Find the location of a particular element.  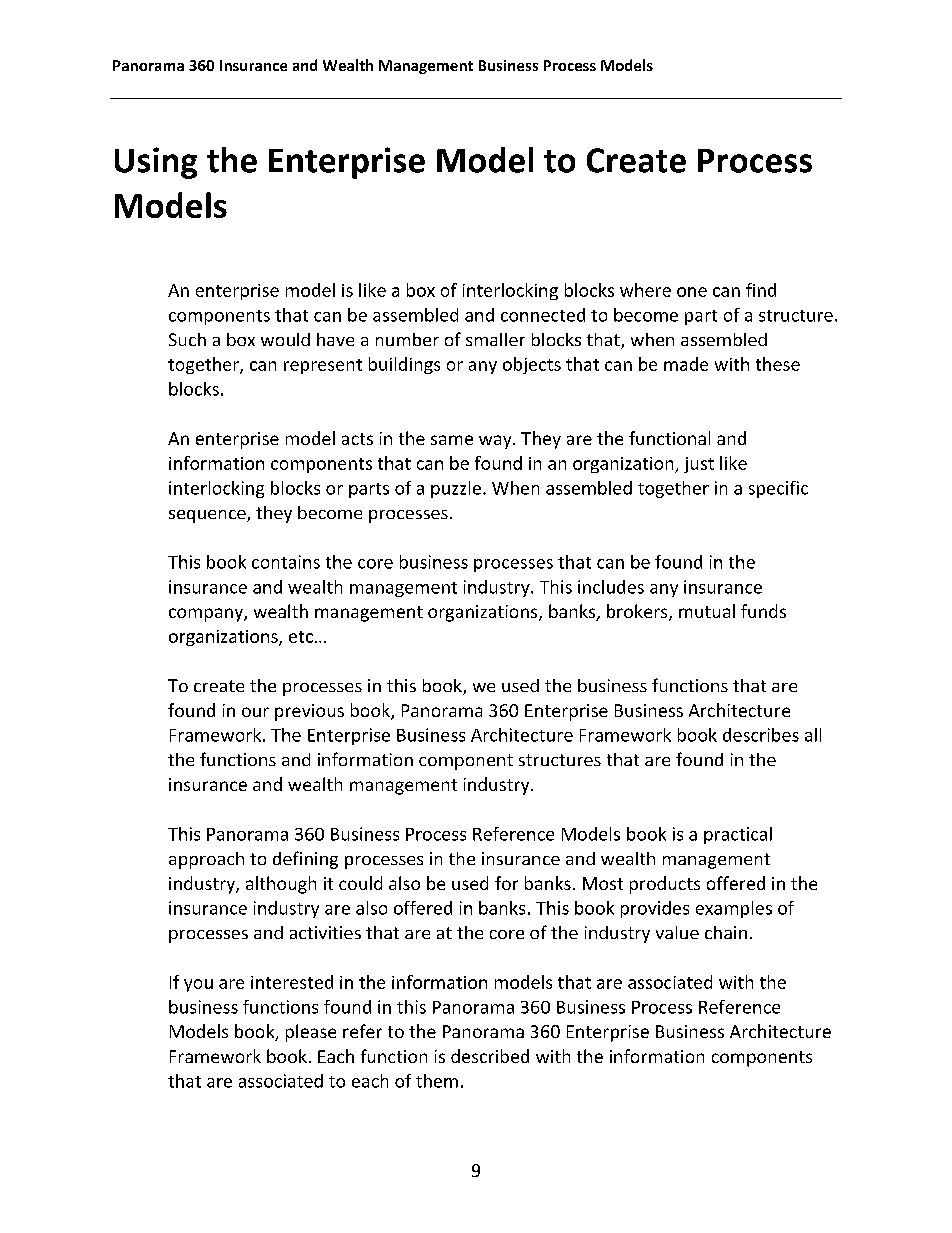

connected is located at coordinates (543, 315).
